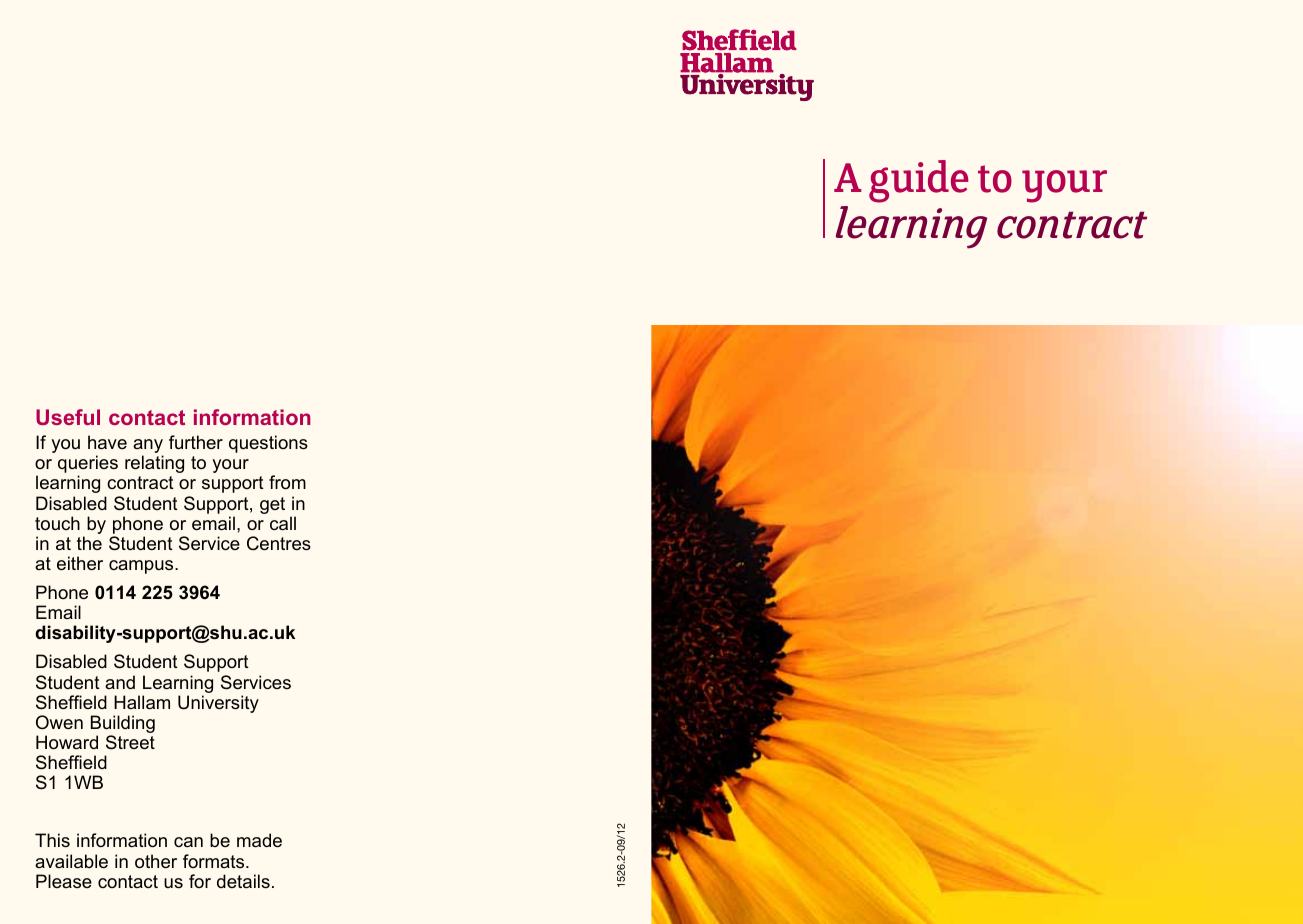  I want to click on Street, so click(130, 742).
